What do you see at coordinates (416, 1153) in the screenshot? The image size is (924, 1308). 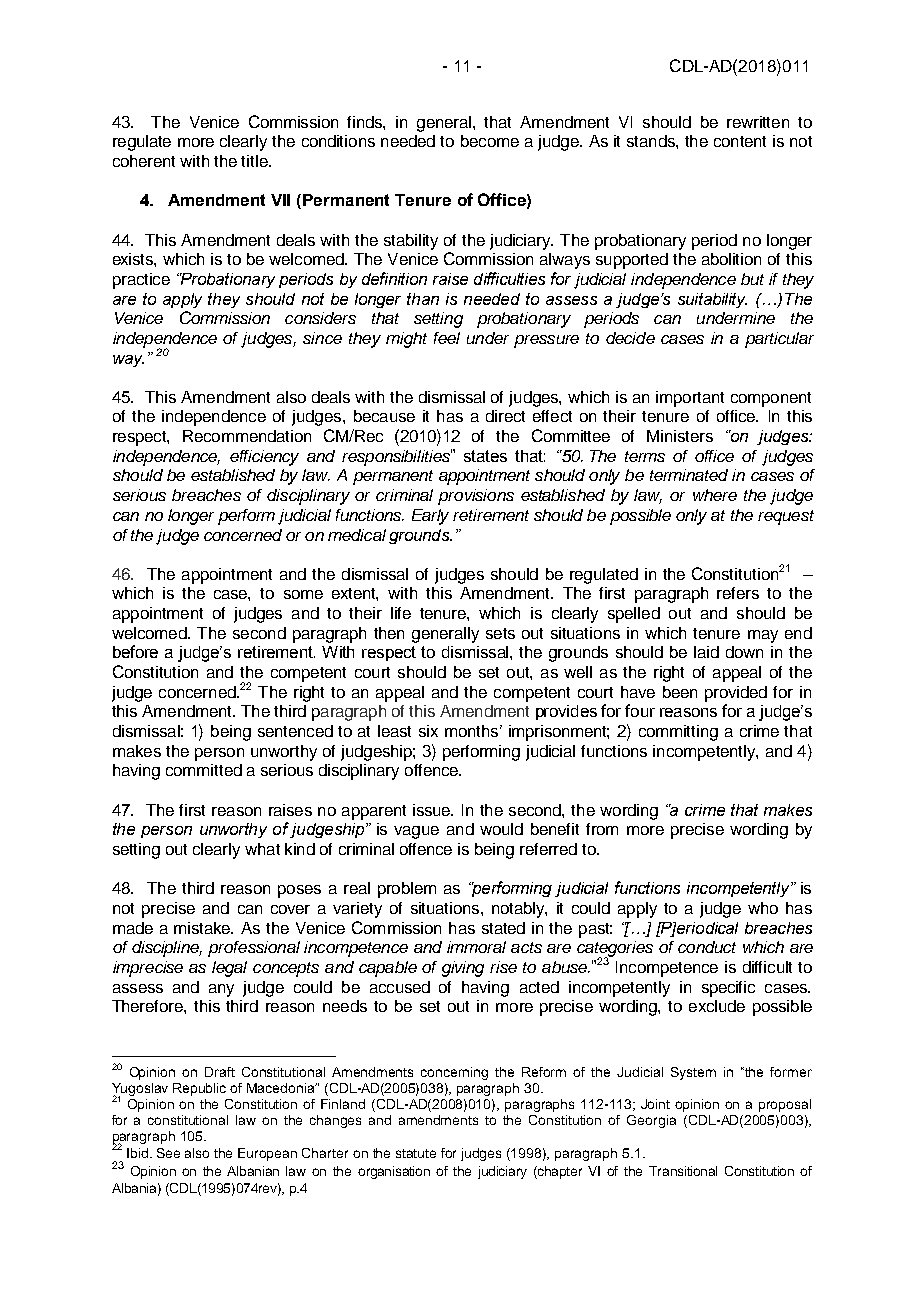 I see `statute` at bounding box center [416, 1153].
